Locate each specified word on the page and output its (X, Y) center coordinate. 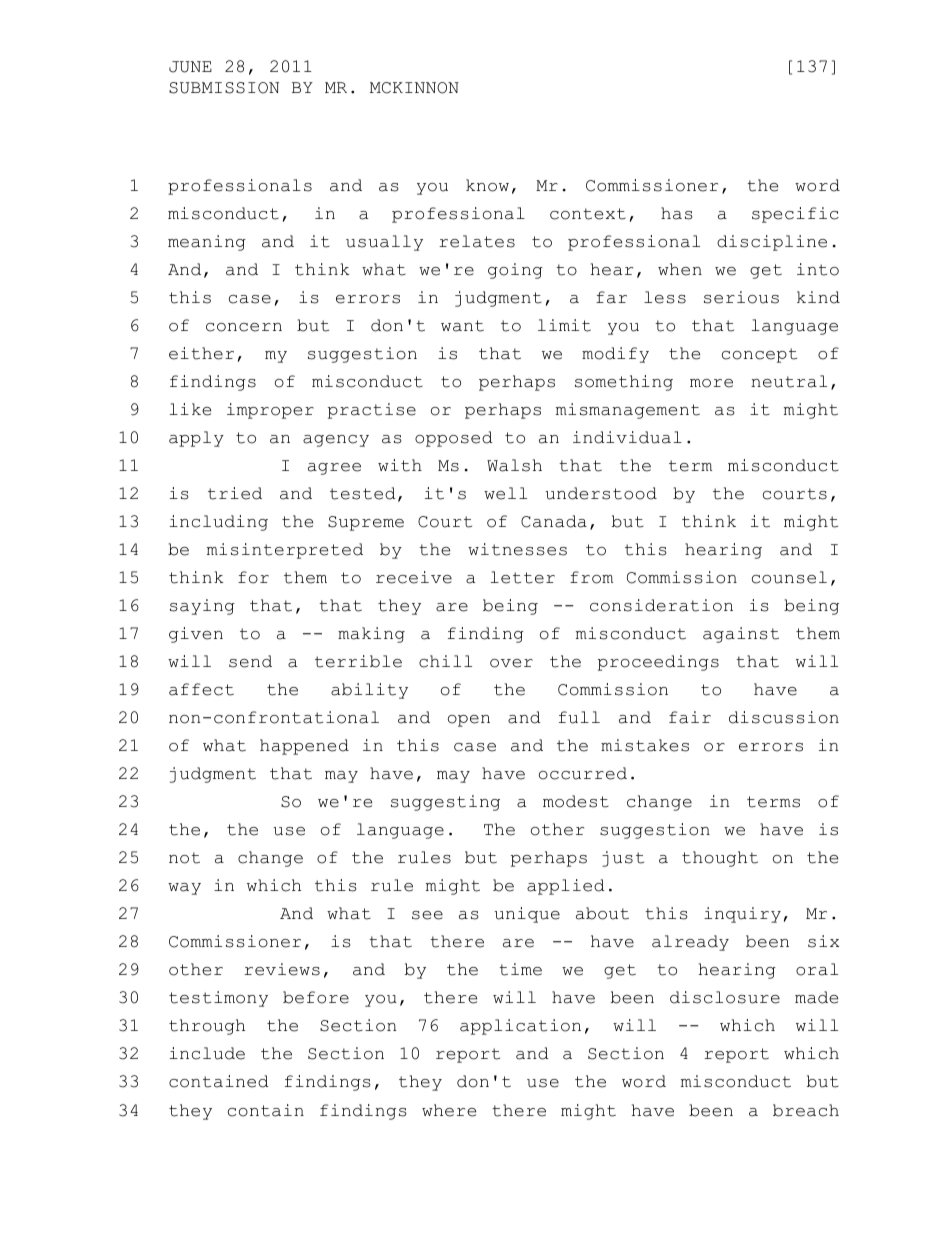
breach (806, 1110)
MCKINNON (414, 88)
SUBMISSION (224, 88)
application (520, 1027)
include (207, 1053)
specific (795, 215)
